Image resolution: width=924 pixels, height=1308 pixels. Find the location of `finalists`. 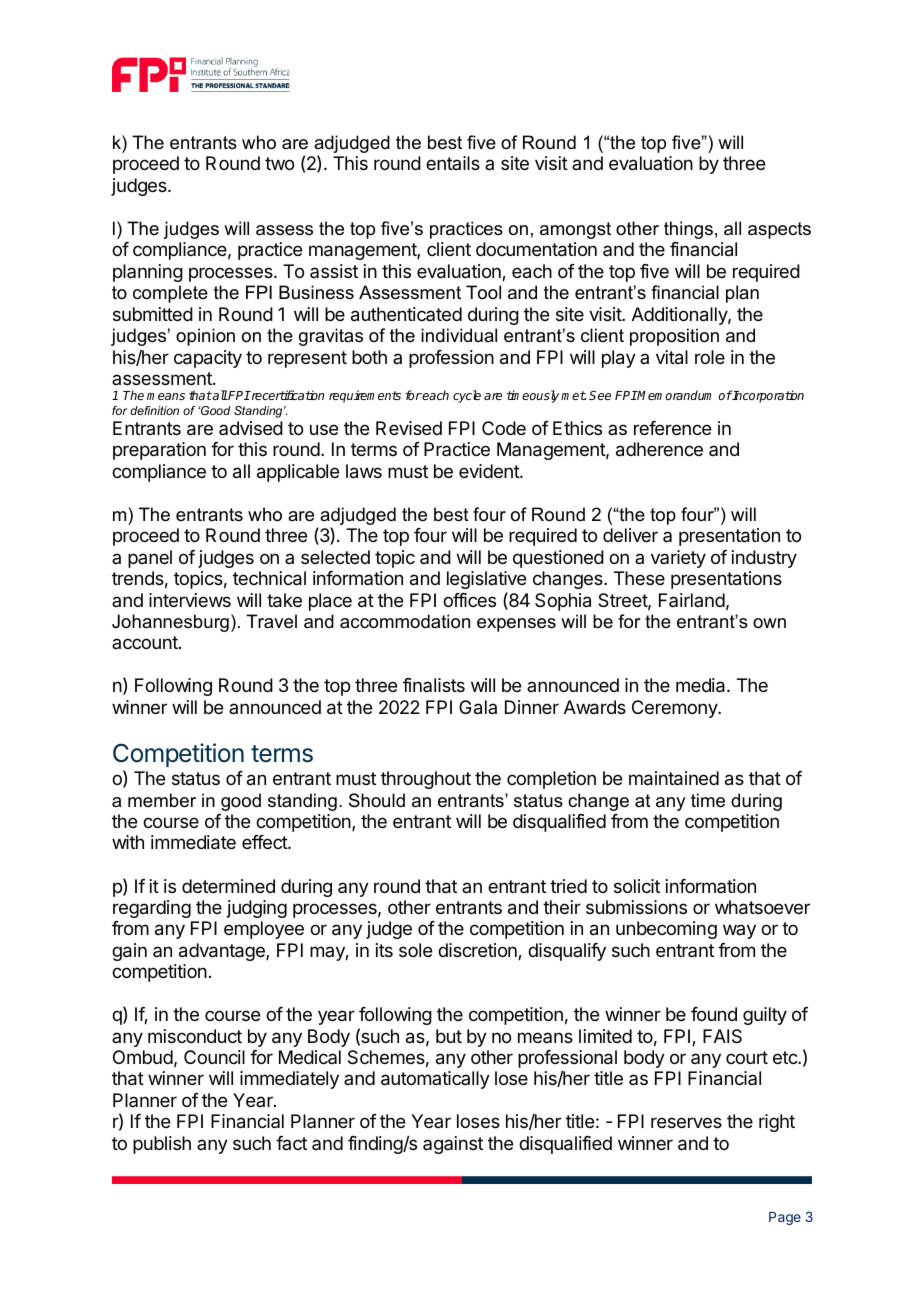

finalists is located at coordinates (434, 685).
